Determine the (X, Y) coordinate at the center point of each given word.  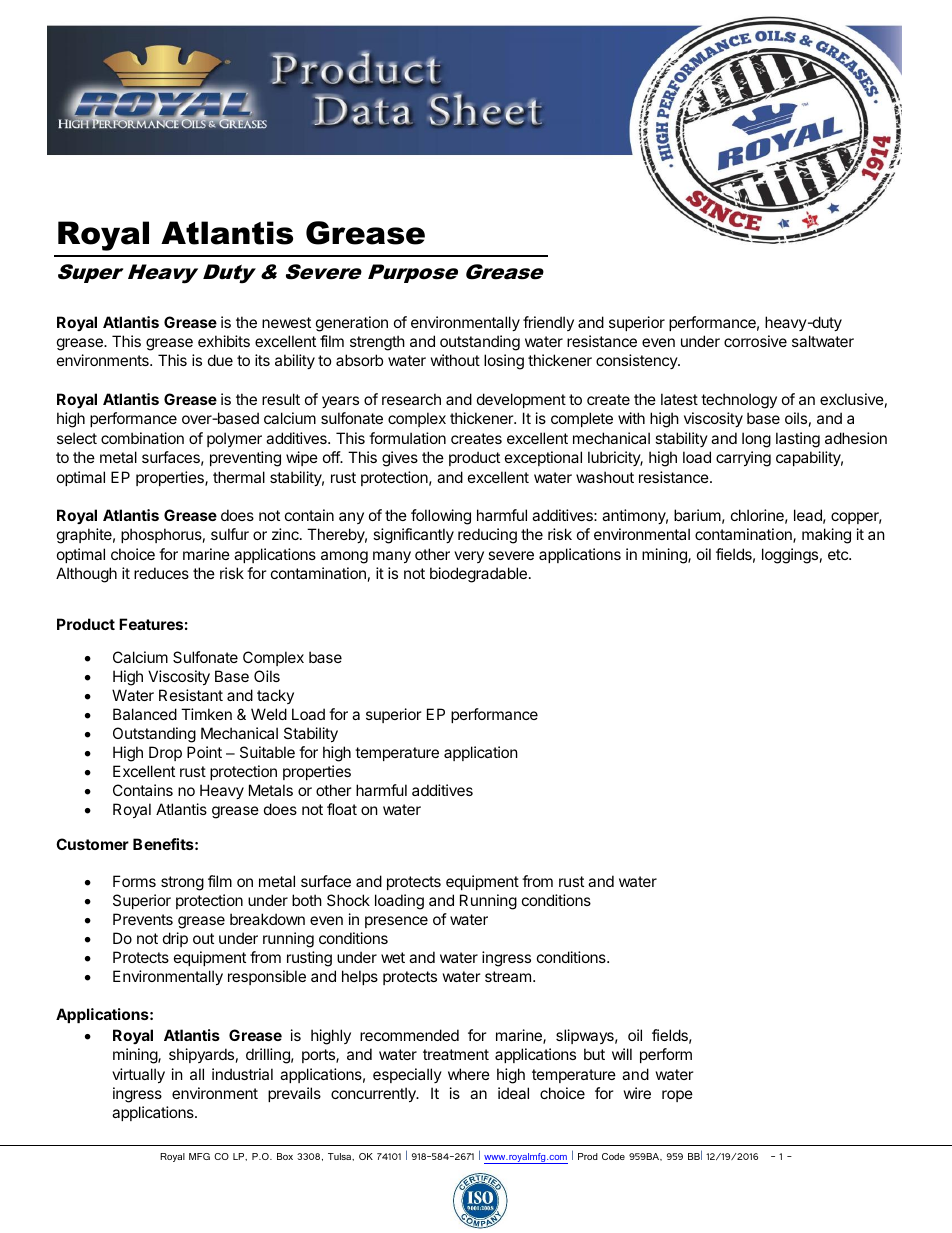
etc (839, 554)
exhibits (224, 341)
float (342, 809)
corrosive (755, 341)
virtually (138, 1075)
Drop (165, 753)
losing (504, 362)
